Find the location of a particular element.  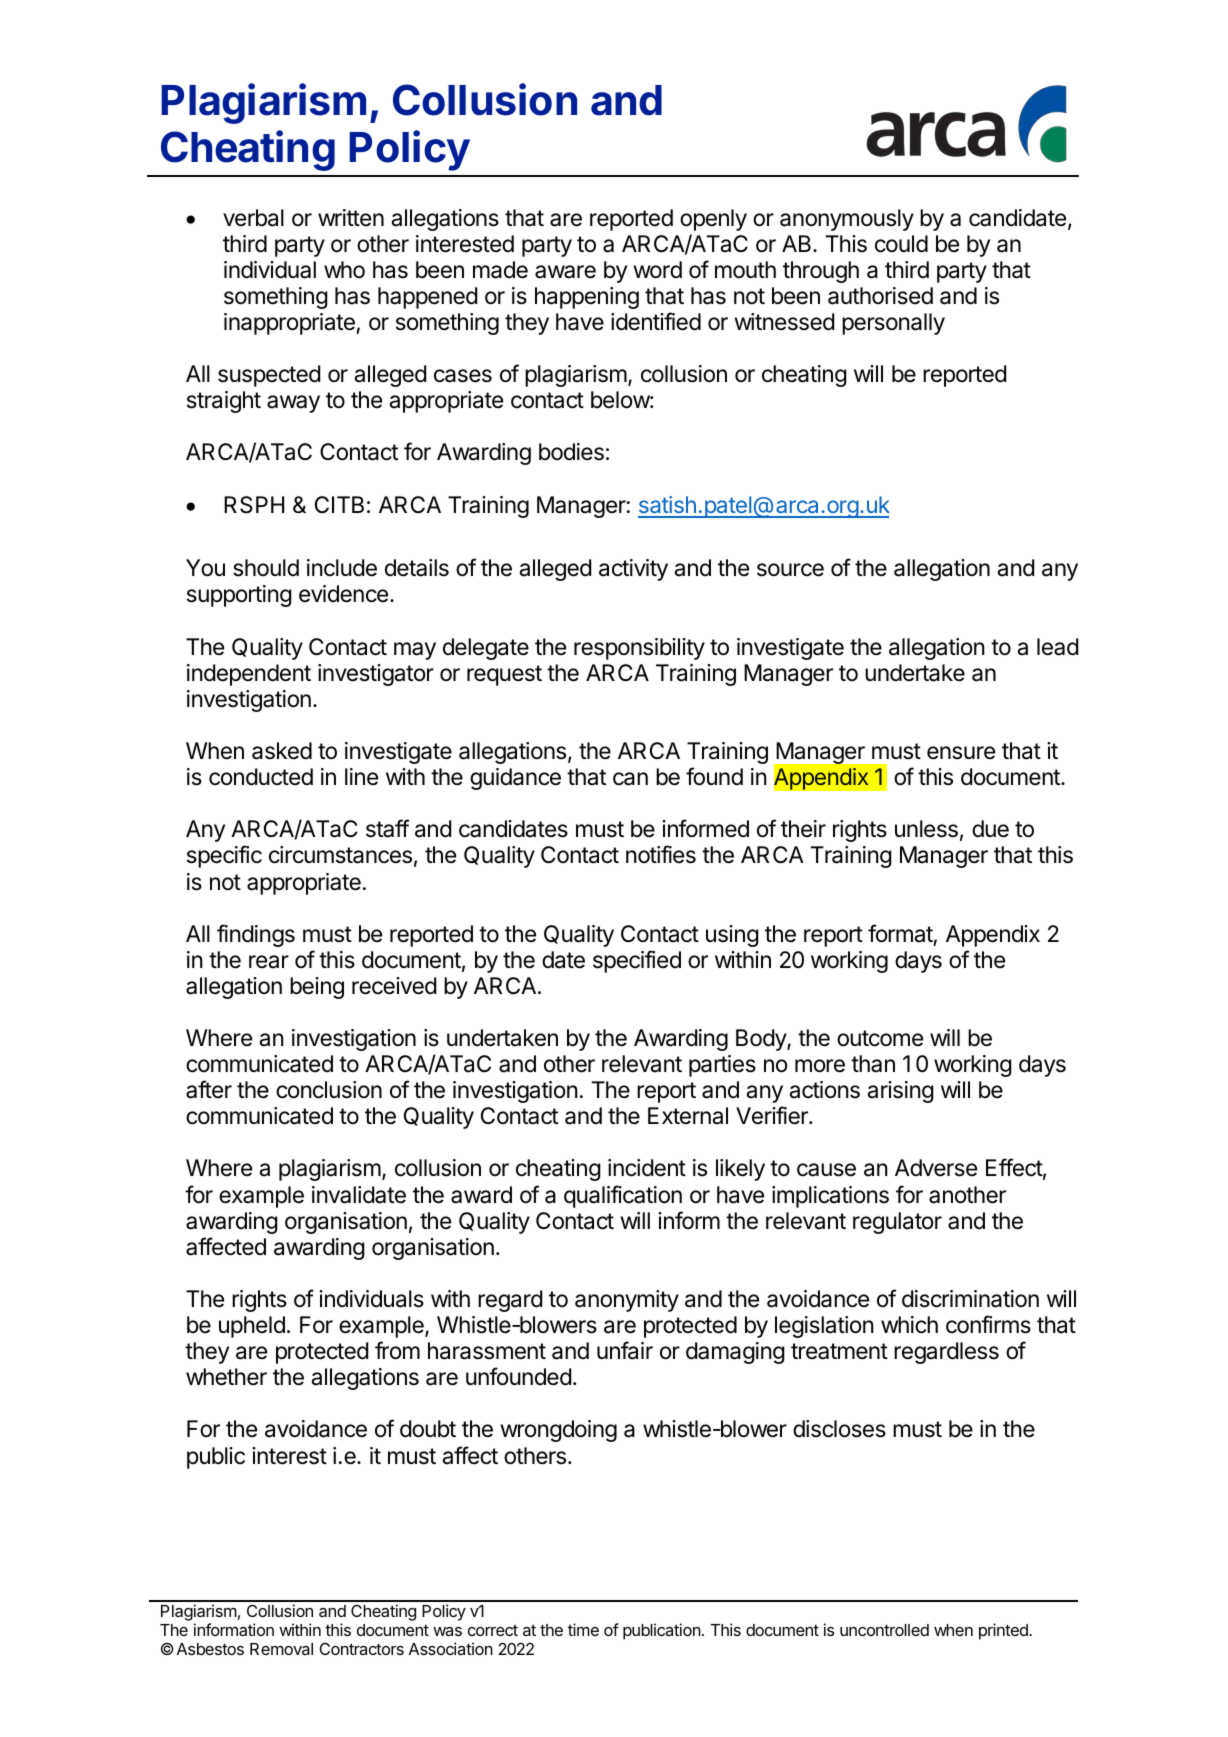

anonymity is located at coordinates (627, 1301).
